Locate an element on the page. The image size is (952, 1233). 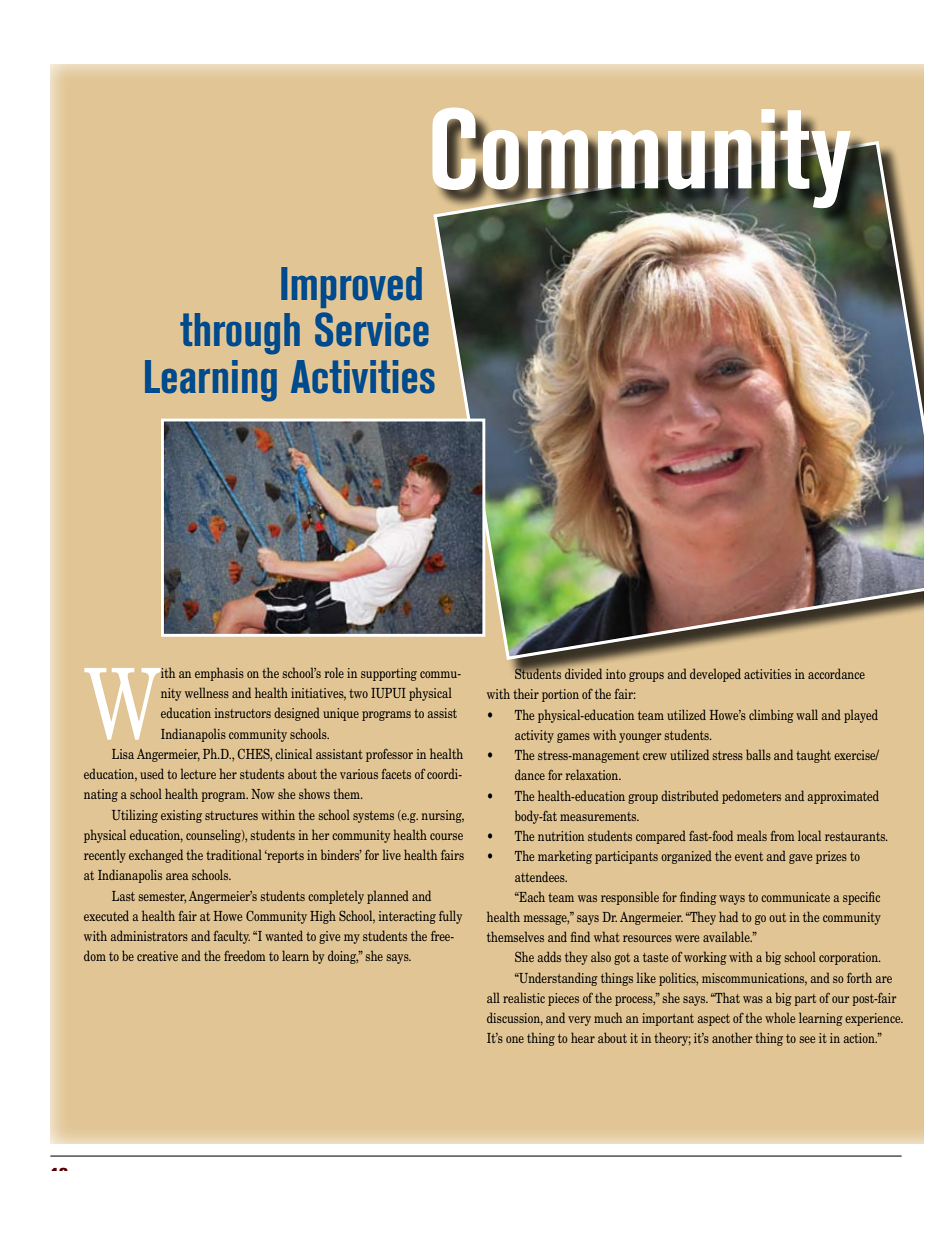
facets is located at coordinates (396, 774).
